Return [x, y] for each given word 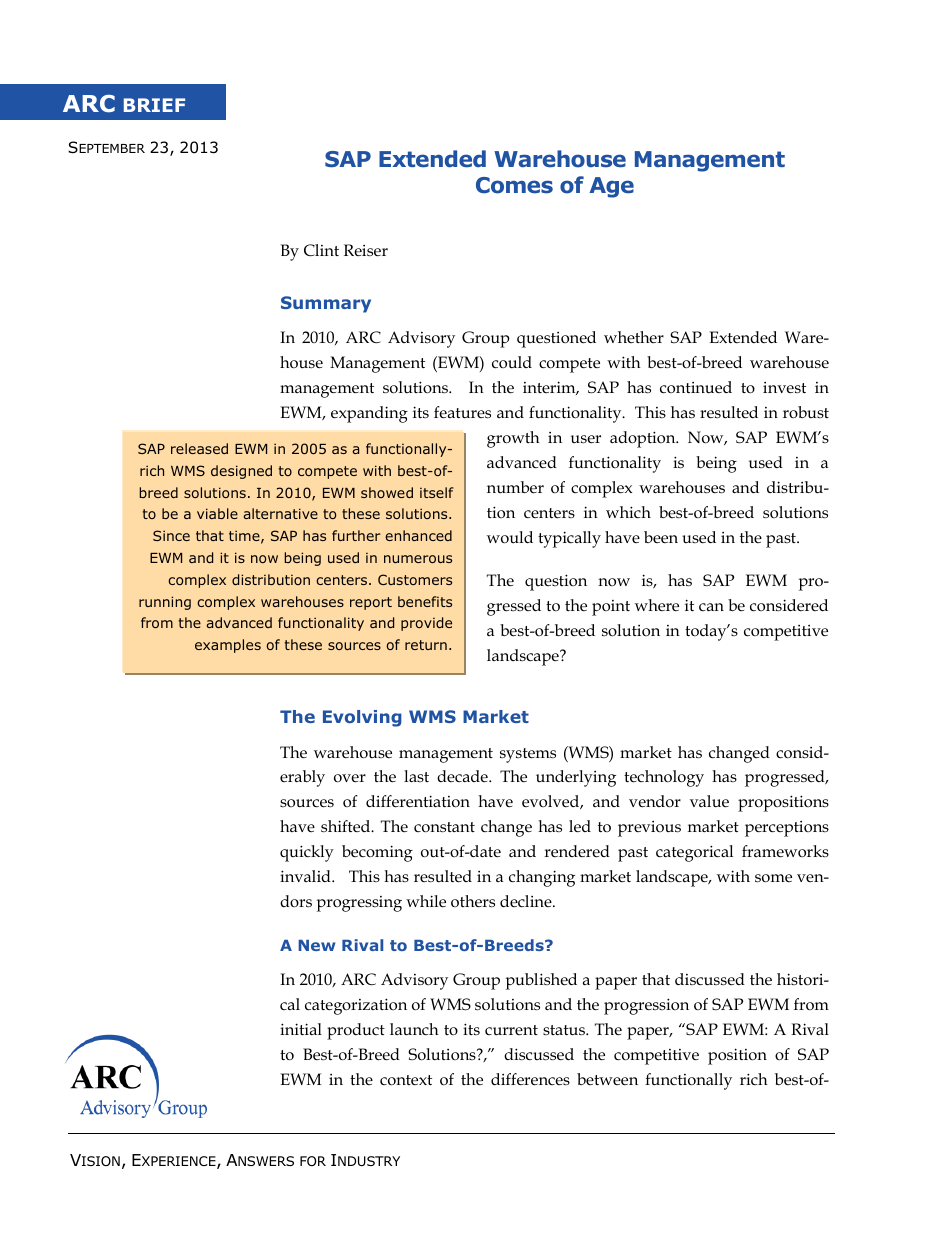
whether [634, 337]
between [607, 1079]
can [711, 607]
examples [228, 646]
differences [530, 1079]
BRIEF [154, 105]
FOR [313, 1161]
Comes [514, 185]
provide [426, 624]
